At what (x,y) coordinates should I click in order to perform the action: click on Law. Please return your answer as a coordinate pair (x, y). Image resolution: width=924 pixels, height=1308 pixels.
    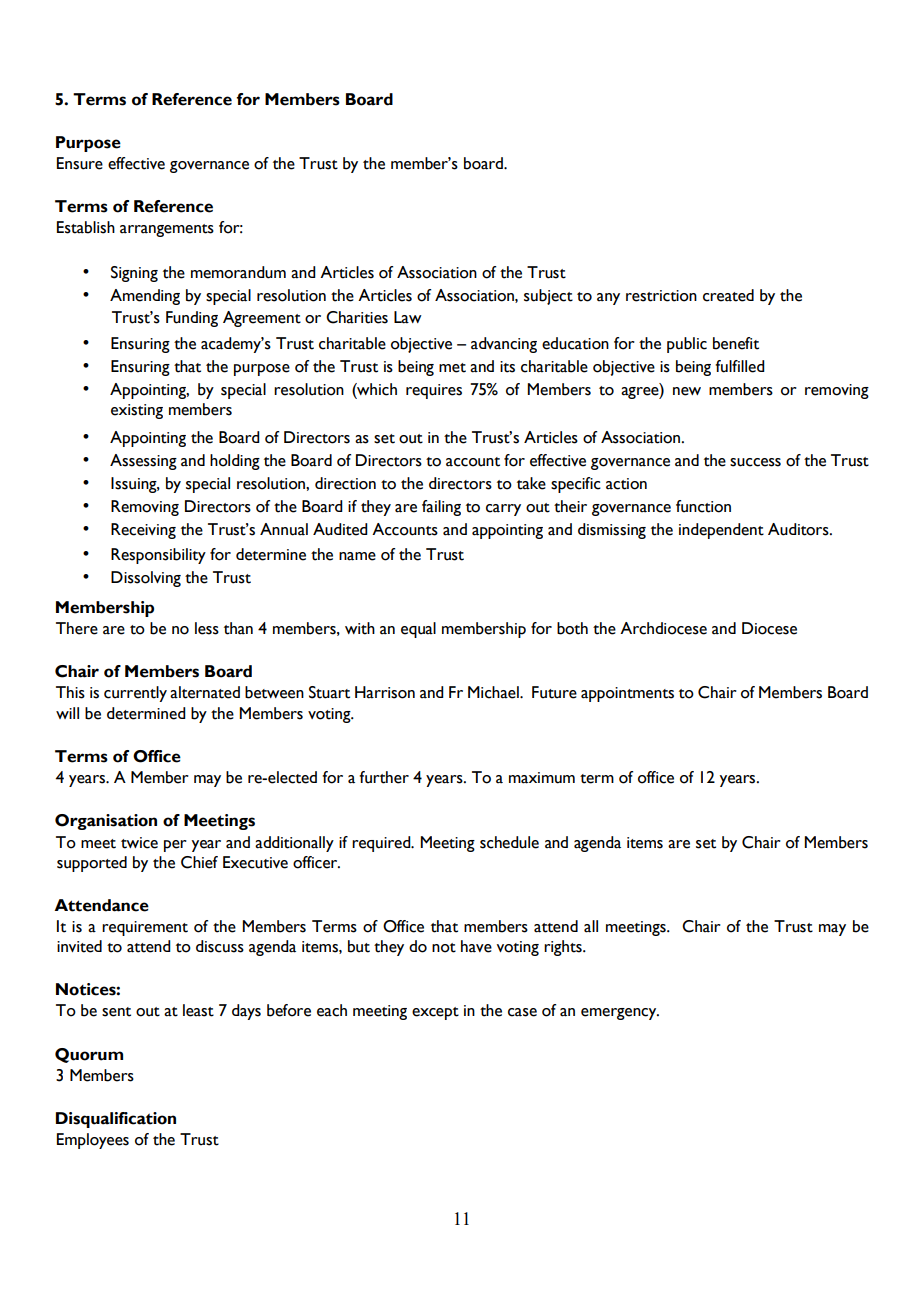
    Looking at the image, I should click on (408, 317).
